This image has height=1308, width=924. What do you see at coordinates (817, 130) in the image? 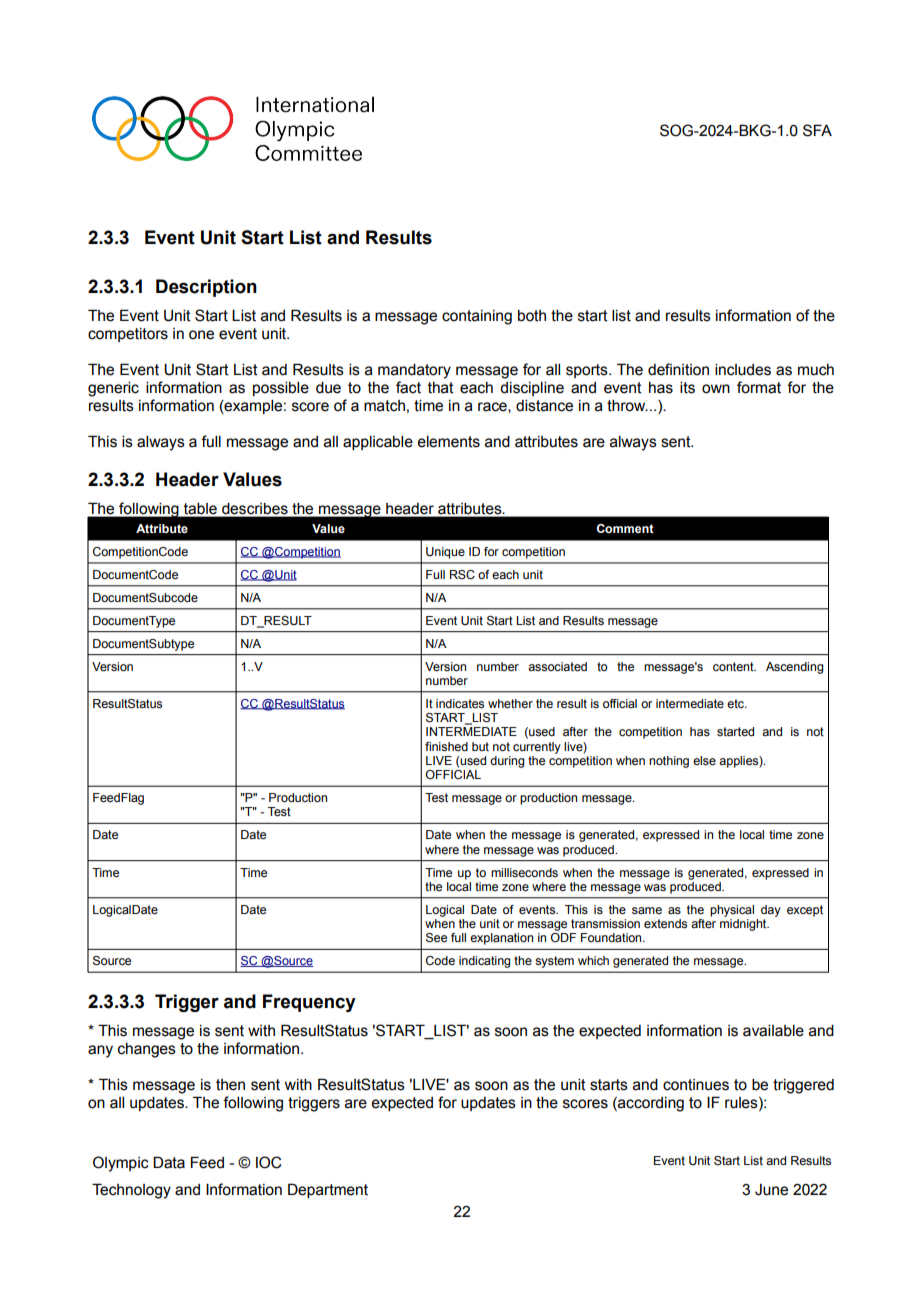
I see `SFA` at bounding box center [817, 130].
